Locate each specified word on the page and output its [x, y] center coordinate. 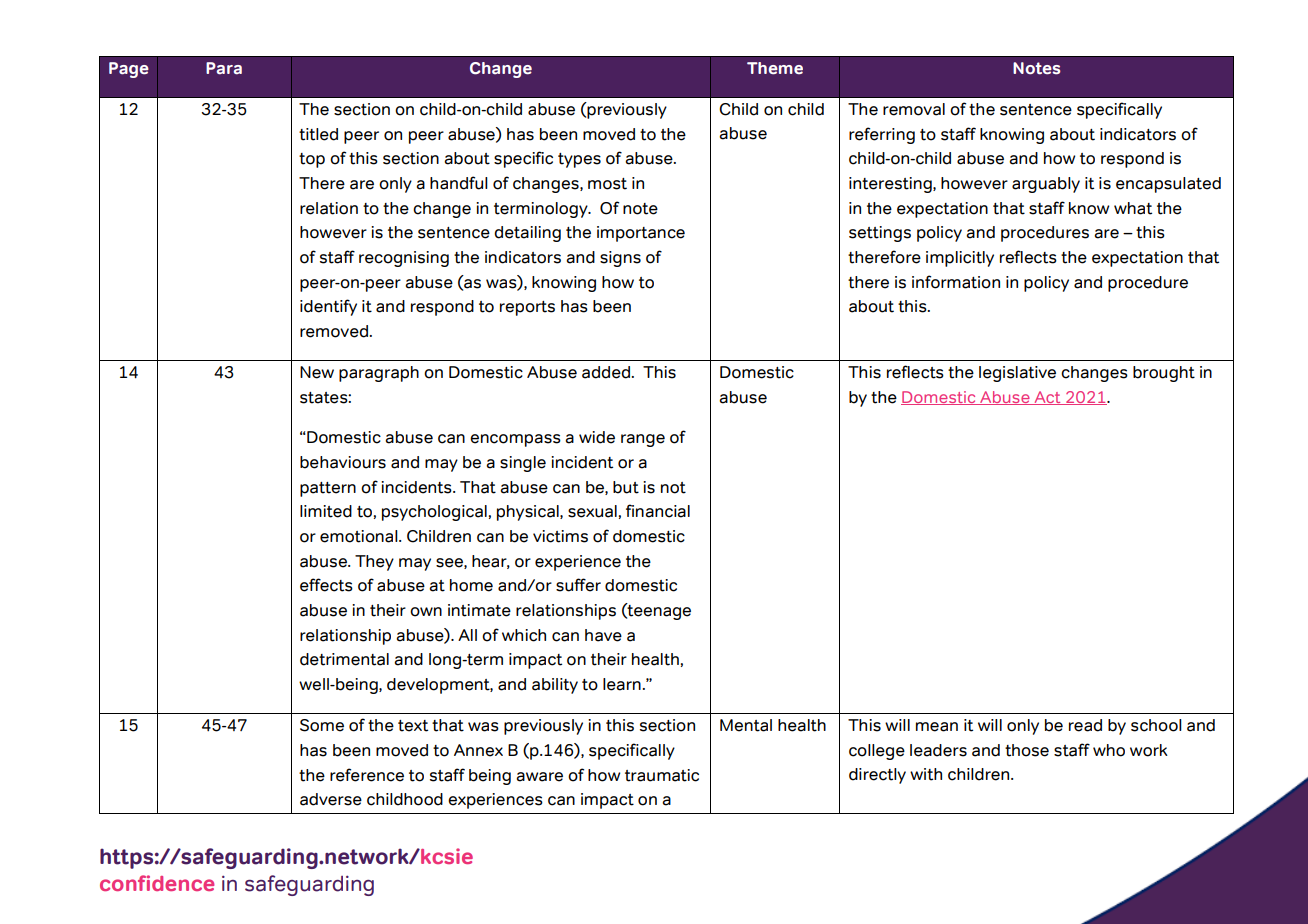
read [1085, 725]
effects [326, 585]
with [926, 774]
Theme [775, 68]
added [607, 372]
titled [318, 134]
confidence [157, 883]
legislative [1017, 374]
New [317, 372]
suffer [578, 585]
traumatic [662, 775]
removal [914, 109]
